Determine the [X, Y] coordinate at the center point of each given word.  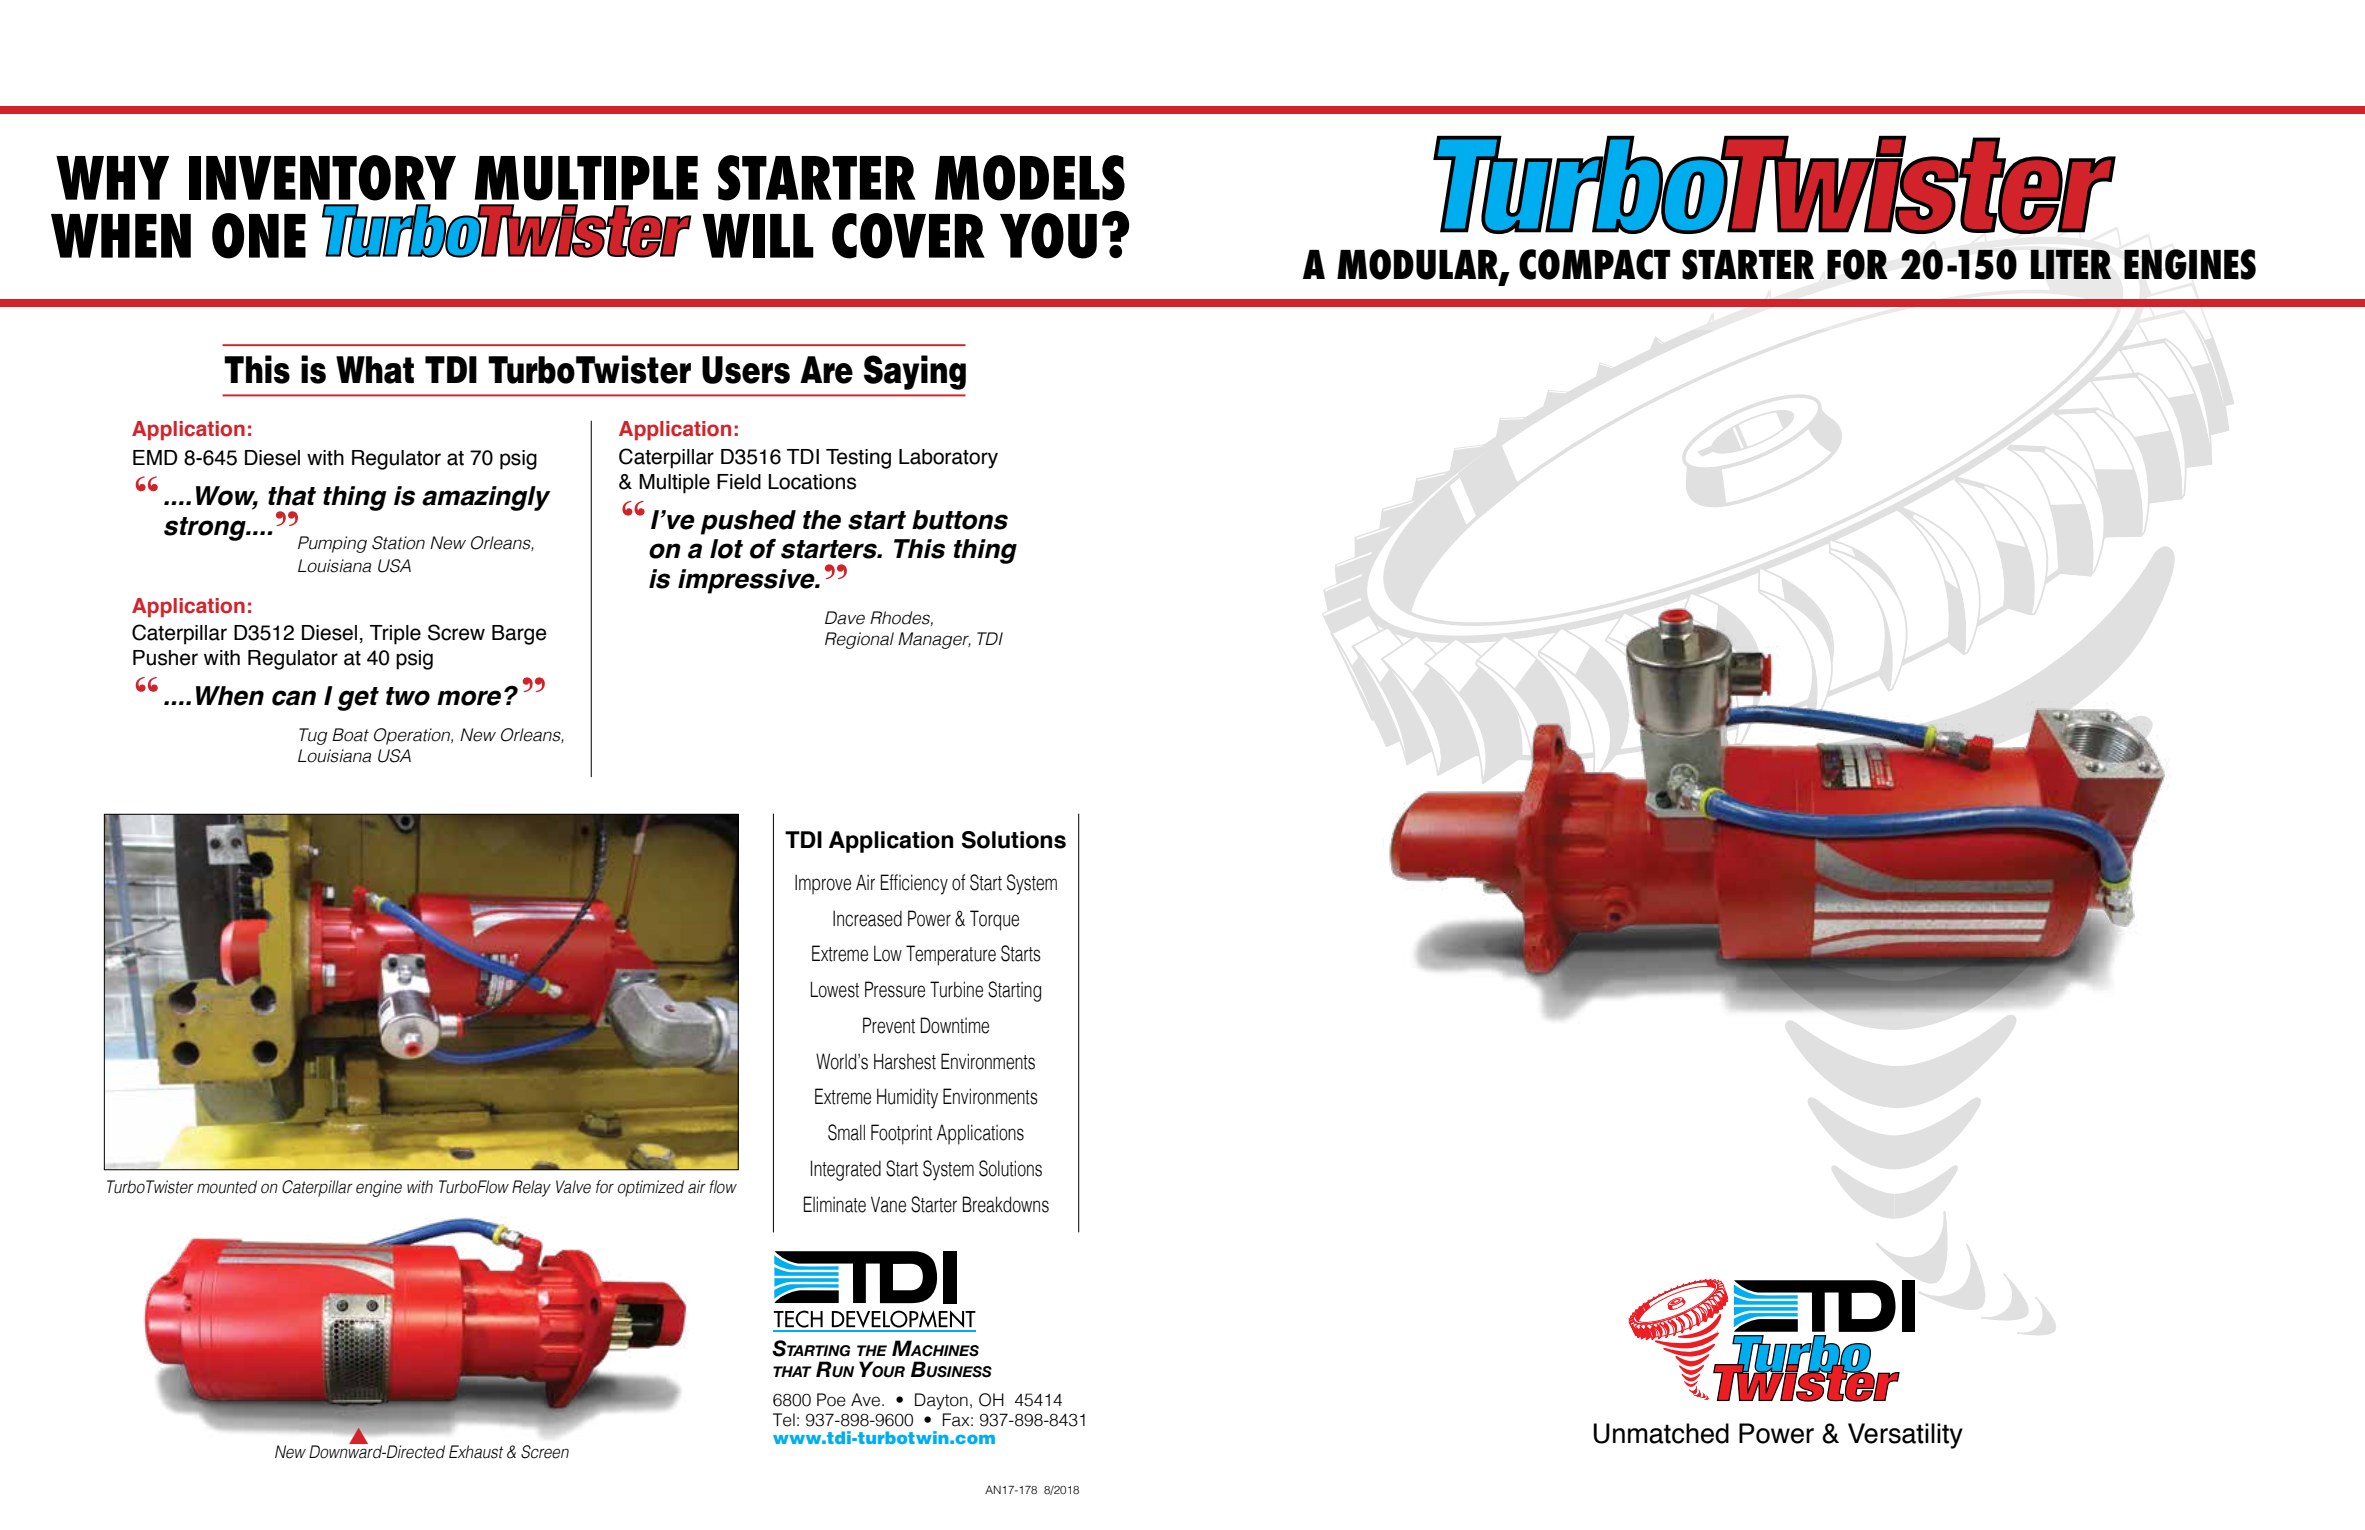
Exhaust [476, 1452]
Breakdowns [1006, 1204]
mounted [227, 1187]
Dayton [941, 1401]
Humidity [907, 1098]
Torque [994, 920]
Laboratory [948, 459]
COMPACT [1594, 264]
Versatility [1905, 1436]
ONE [259, 236]
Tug [313, 736]
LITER [2071, 264]
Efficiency [914, 884]
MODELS [1030, 178]
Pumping [332, 544]
